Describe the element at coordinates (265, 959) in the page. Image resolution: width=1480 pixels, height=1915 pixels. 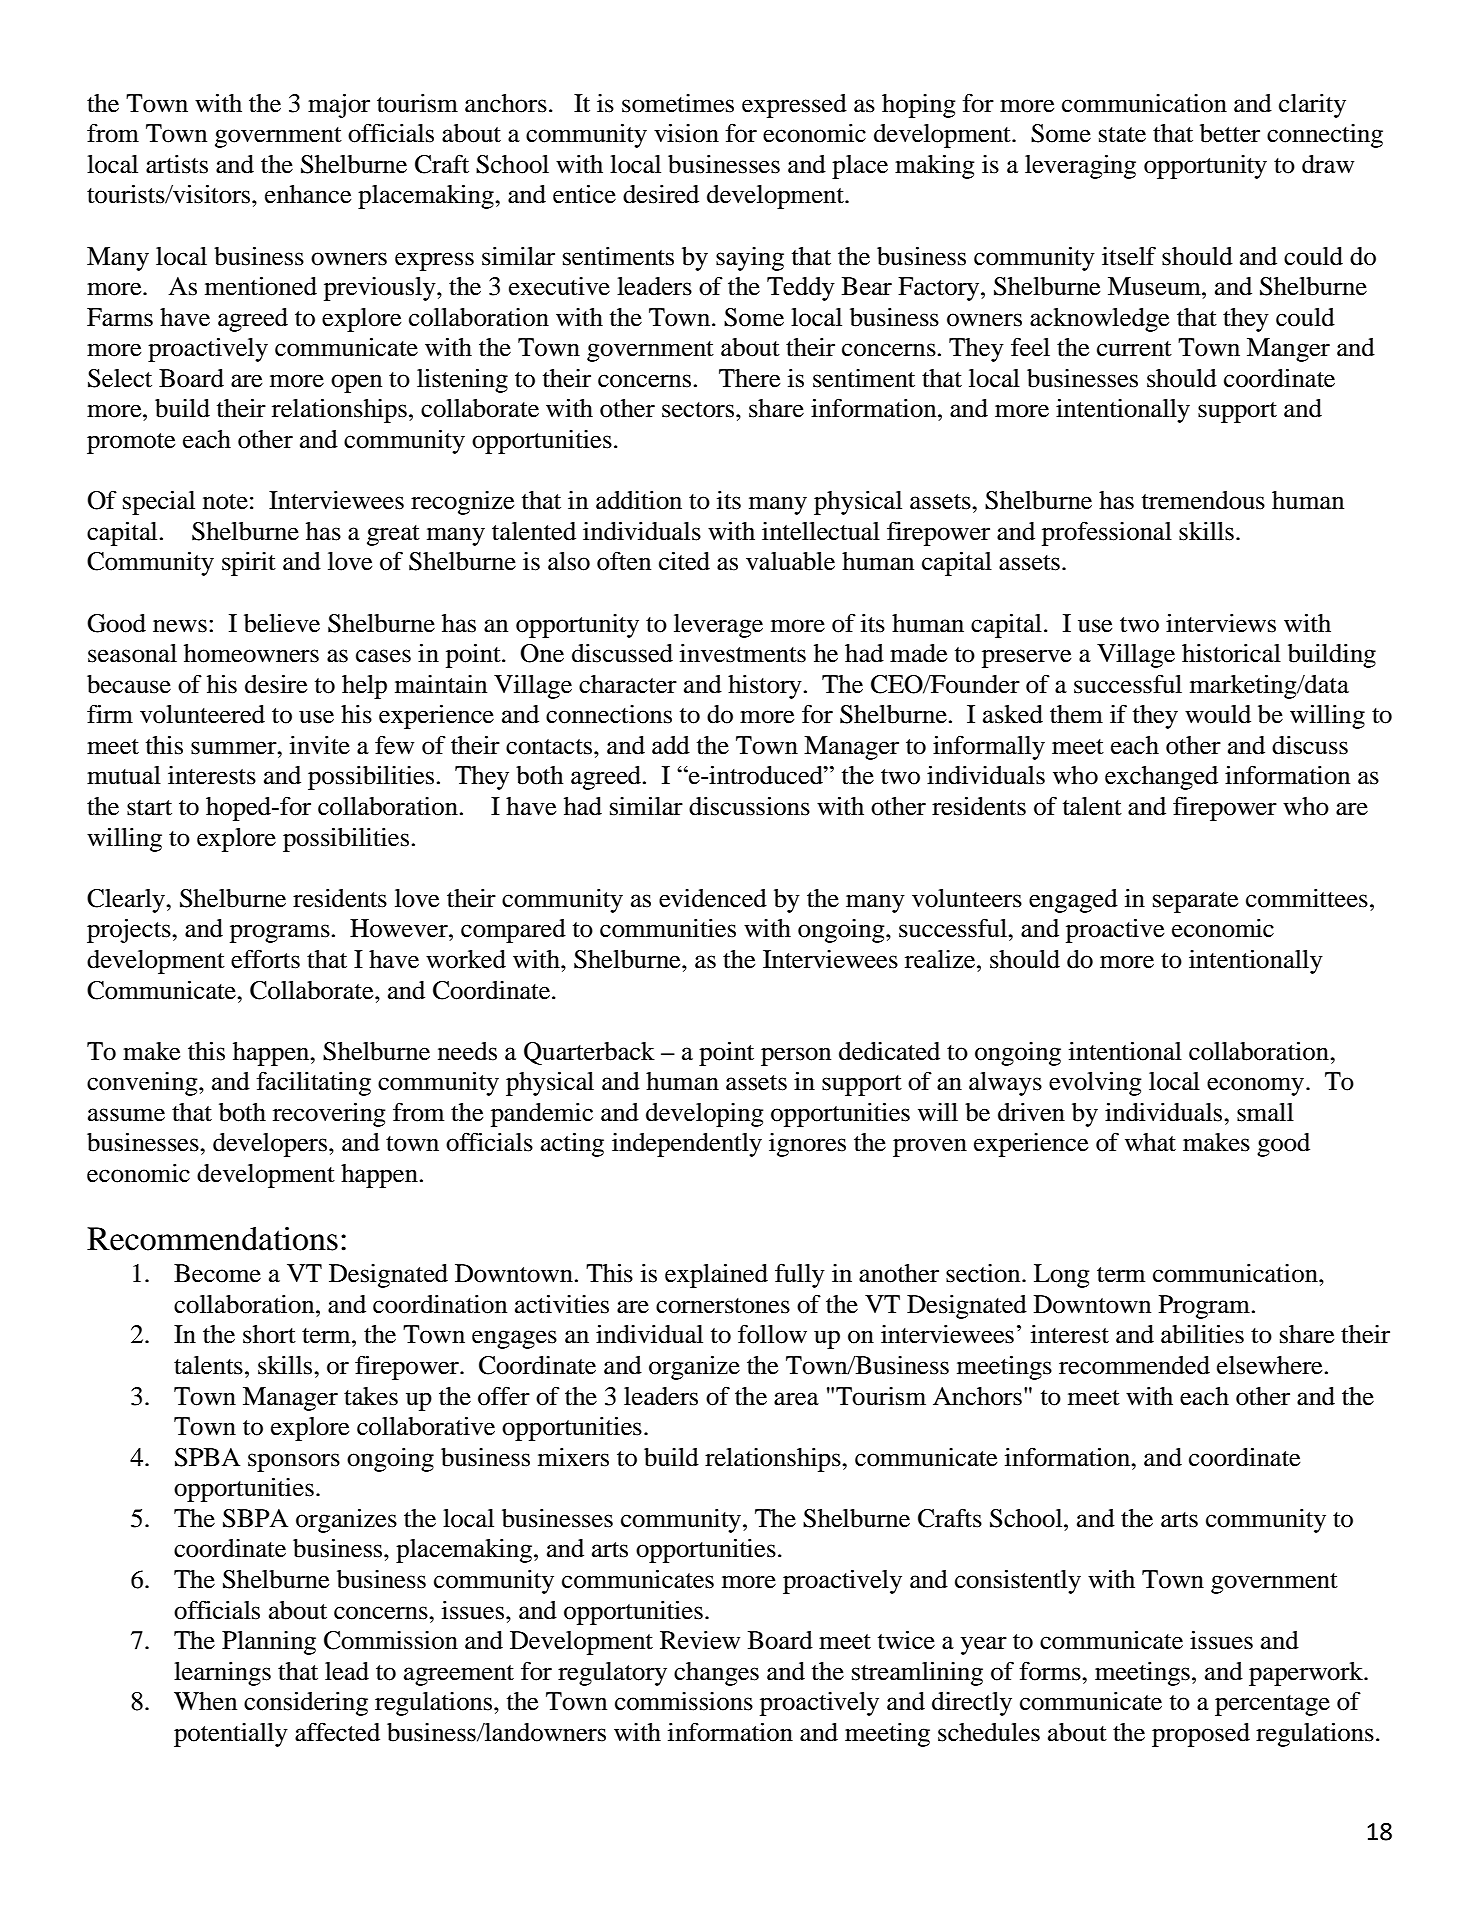
I see `efforts` at that location.
